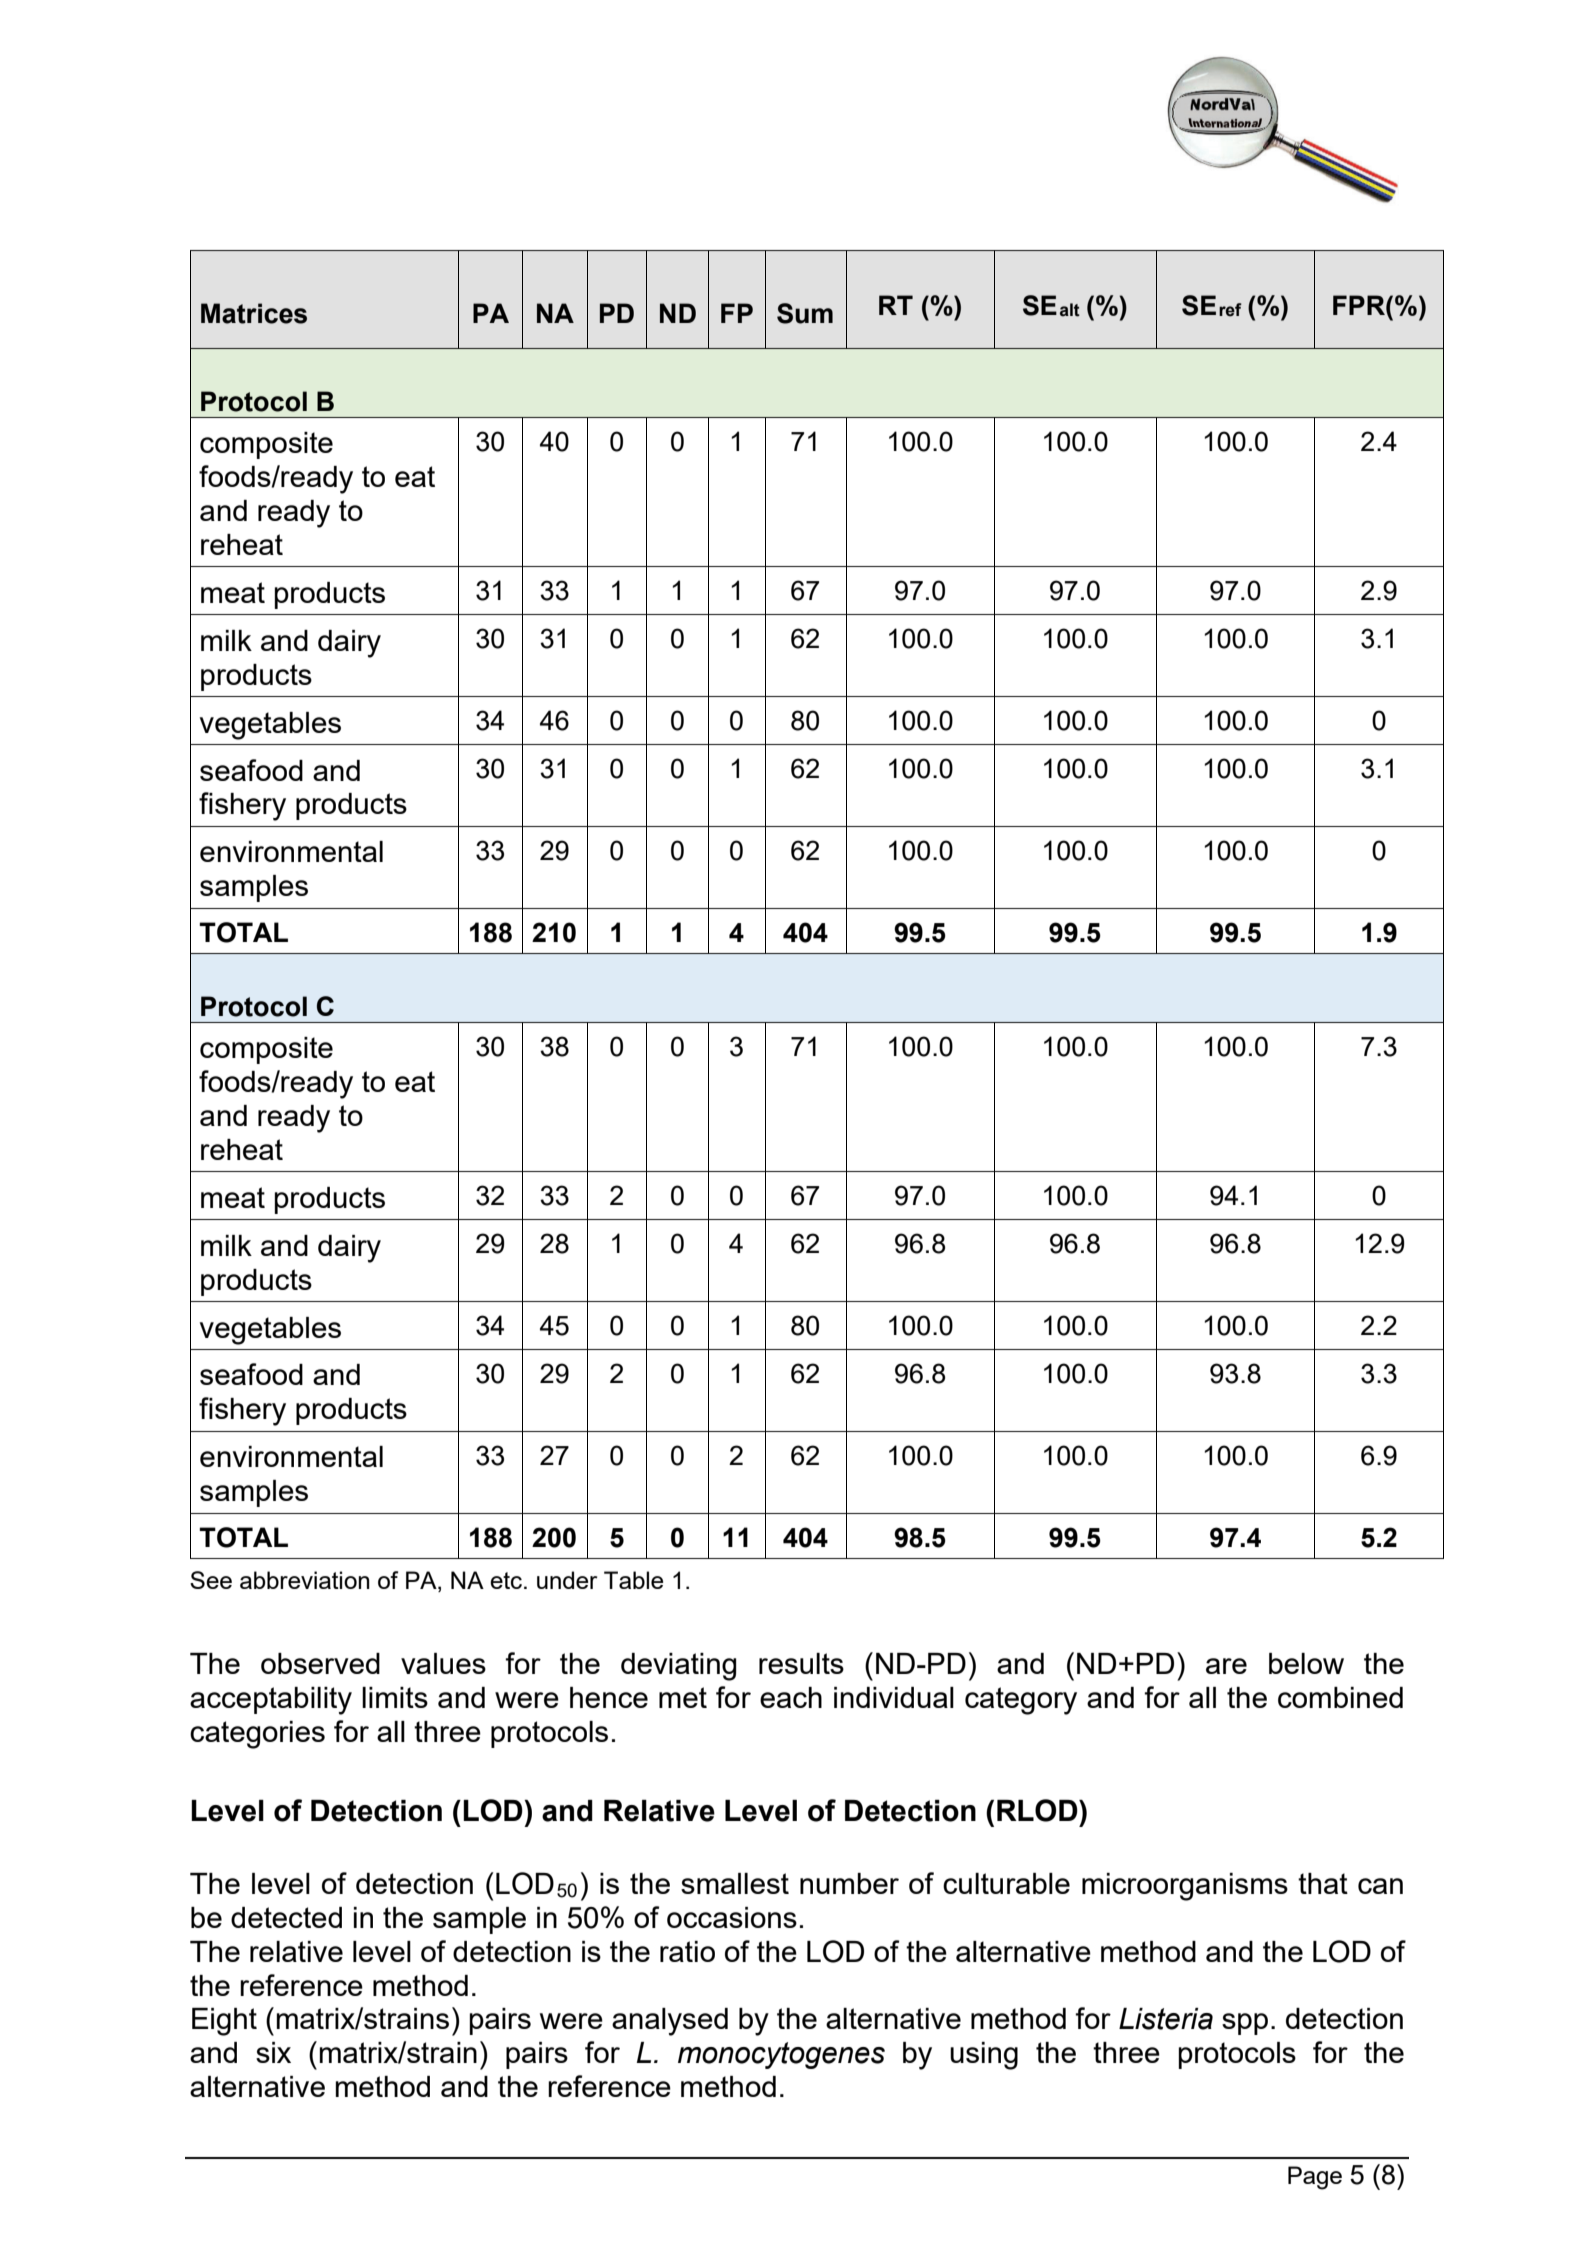  What do you see at coordinates (254, 313) in the screenshot?
I see `Matrices` at bounding box center [254, 313].
